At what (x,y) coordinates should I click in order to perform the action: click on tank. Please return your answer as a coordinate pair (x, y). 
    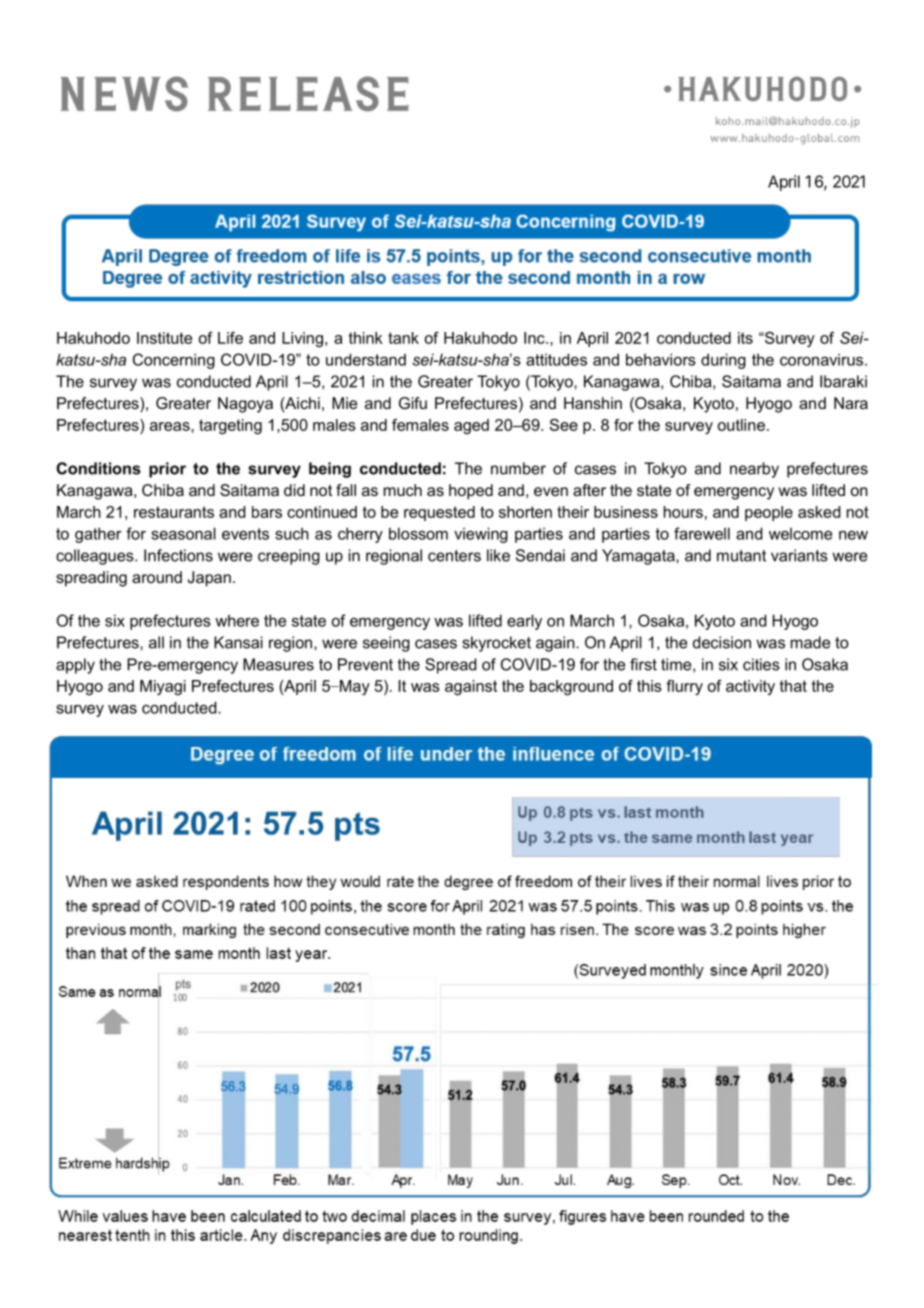
    Looking at the image, I should click on (403, 338).
